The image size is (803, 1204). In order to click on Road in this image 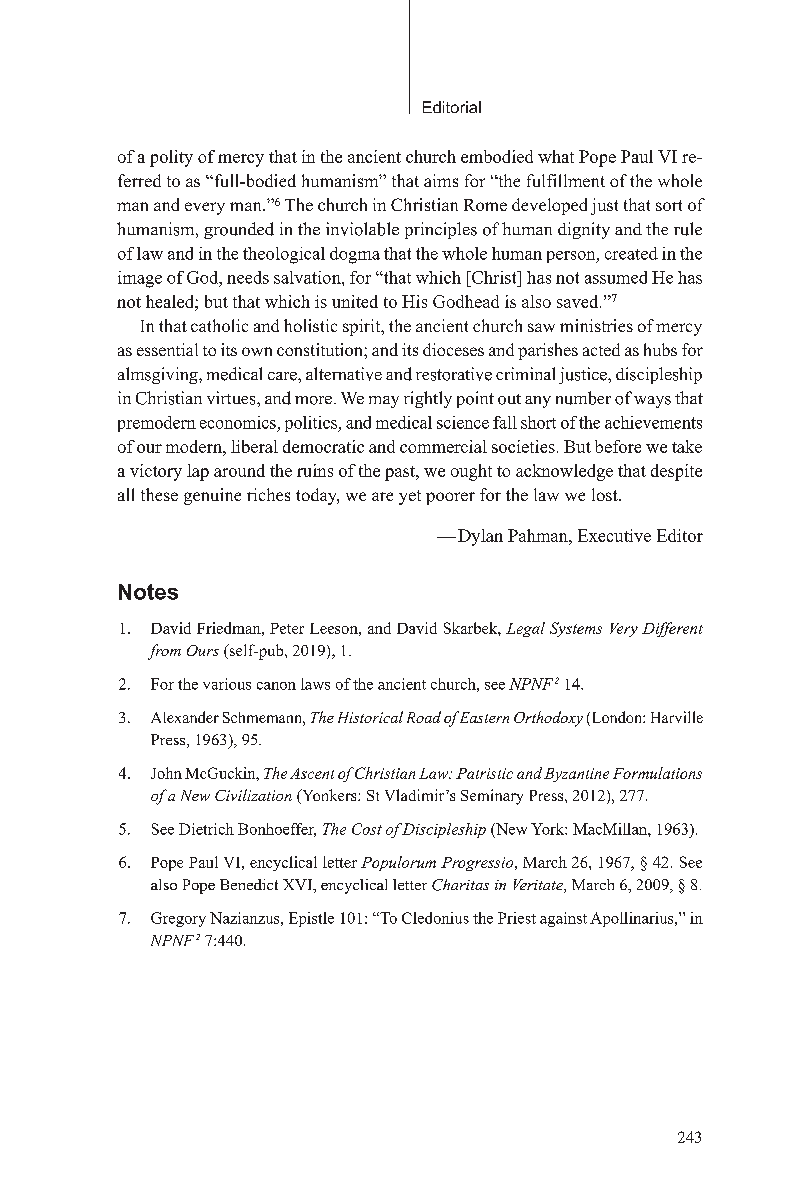, I will do `click(424, 717)`.
